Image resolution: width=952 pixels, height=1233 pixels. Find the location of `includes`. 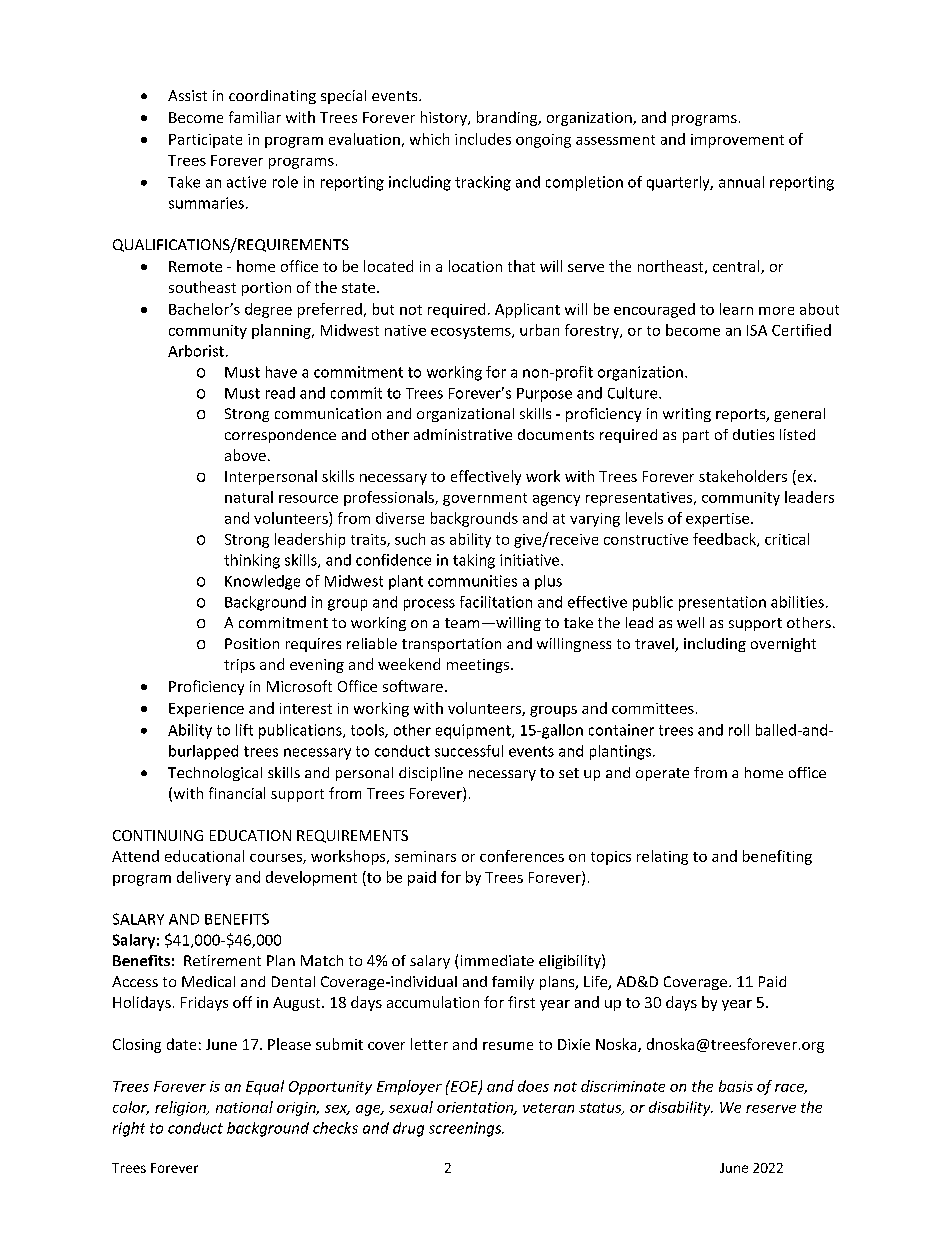

includes is located at coordinates (483, 139).
